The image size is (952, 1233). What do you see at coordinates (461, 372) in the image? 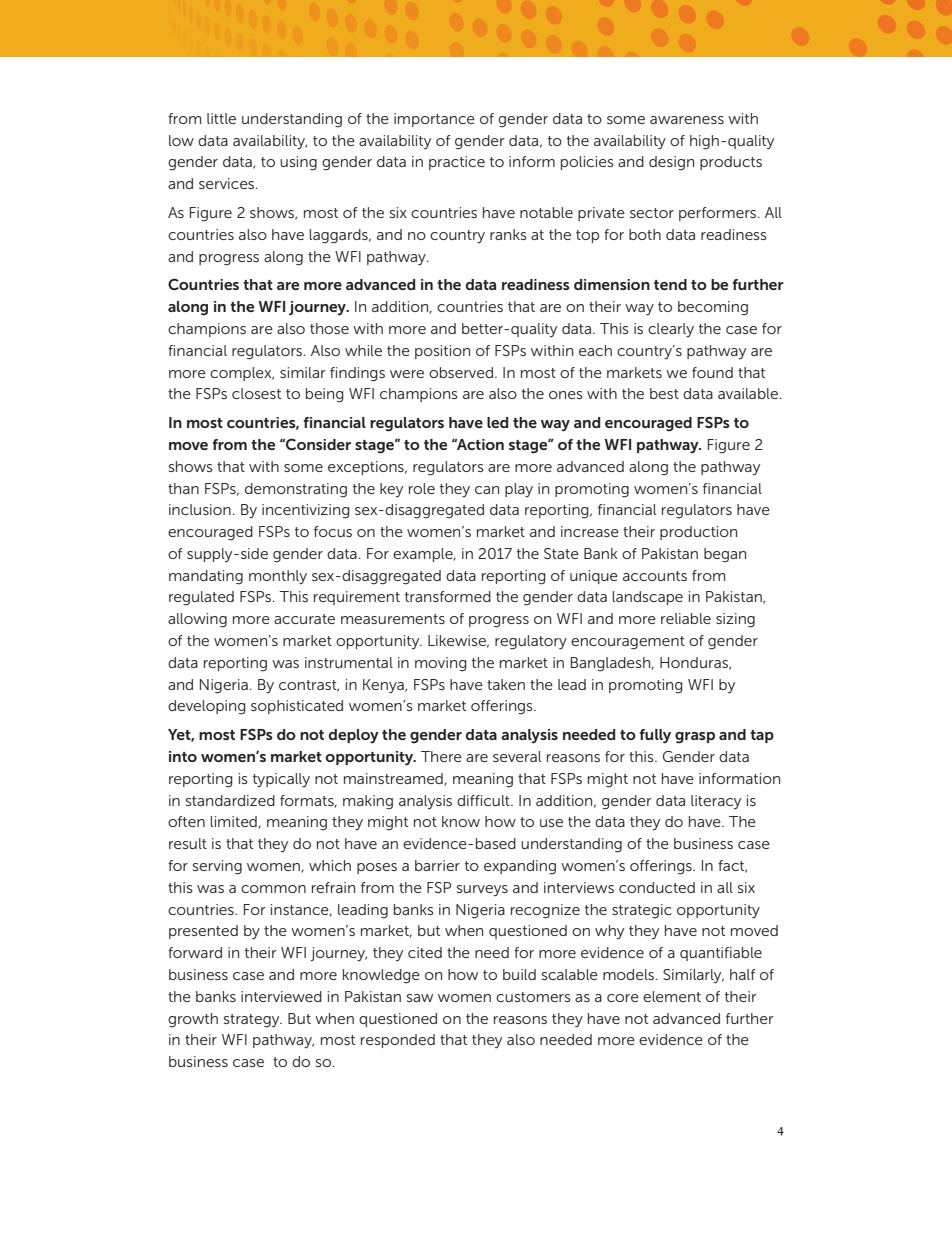
I see `observed` at bounding box center [461, 372].
